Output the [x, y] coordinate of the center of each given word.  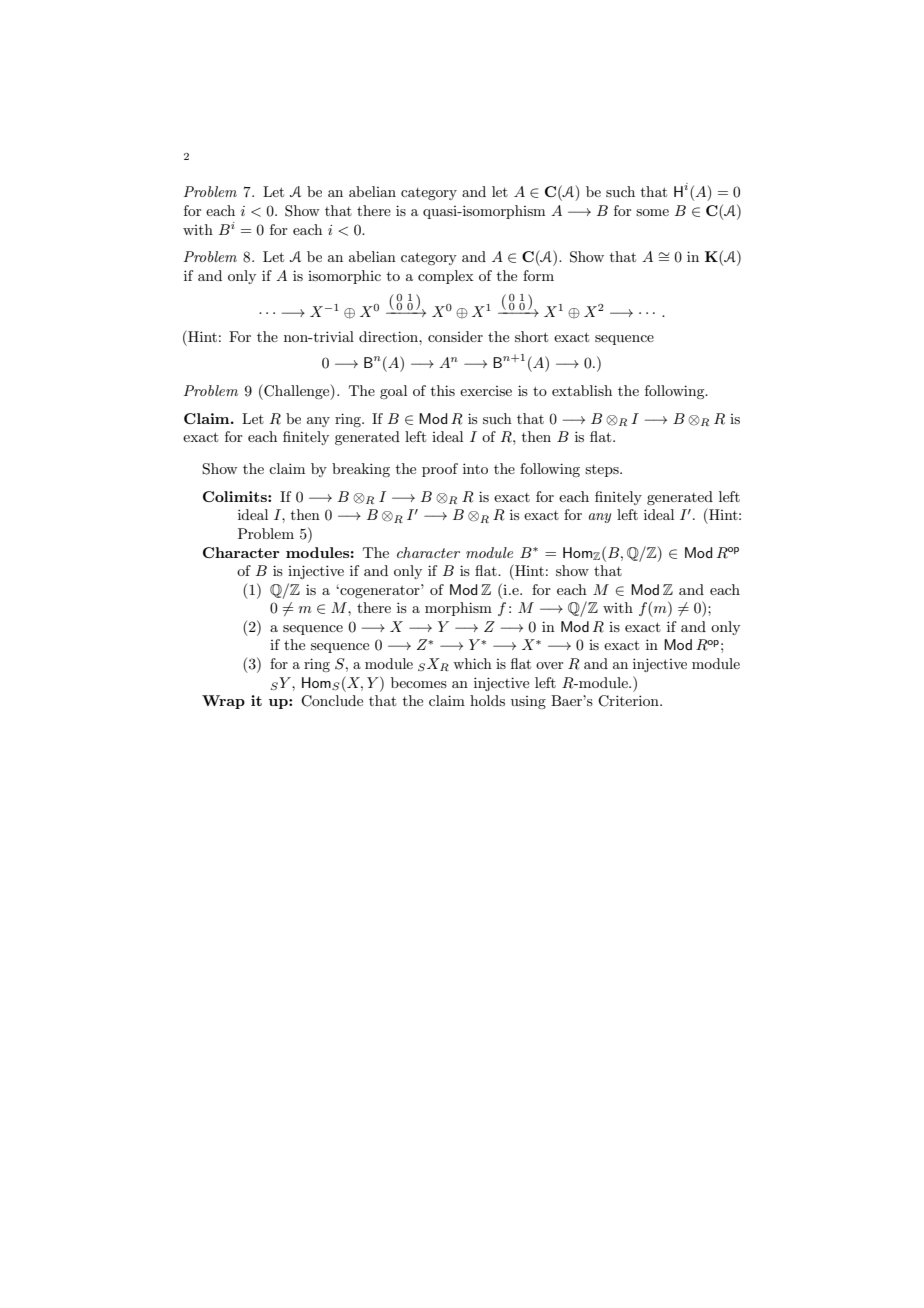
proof [440, 470]
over [549, 665]
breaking [361, 470]
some [652, 212]
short [531, 336]
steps [603, 471]
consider [455, 336]
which [472, 663]
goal [393, 392]
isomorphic [344, 277]
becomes [419, 682]
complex [445, 277]
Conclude [332, 701]
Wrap [223, 702]
